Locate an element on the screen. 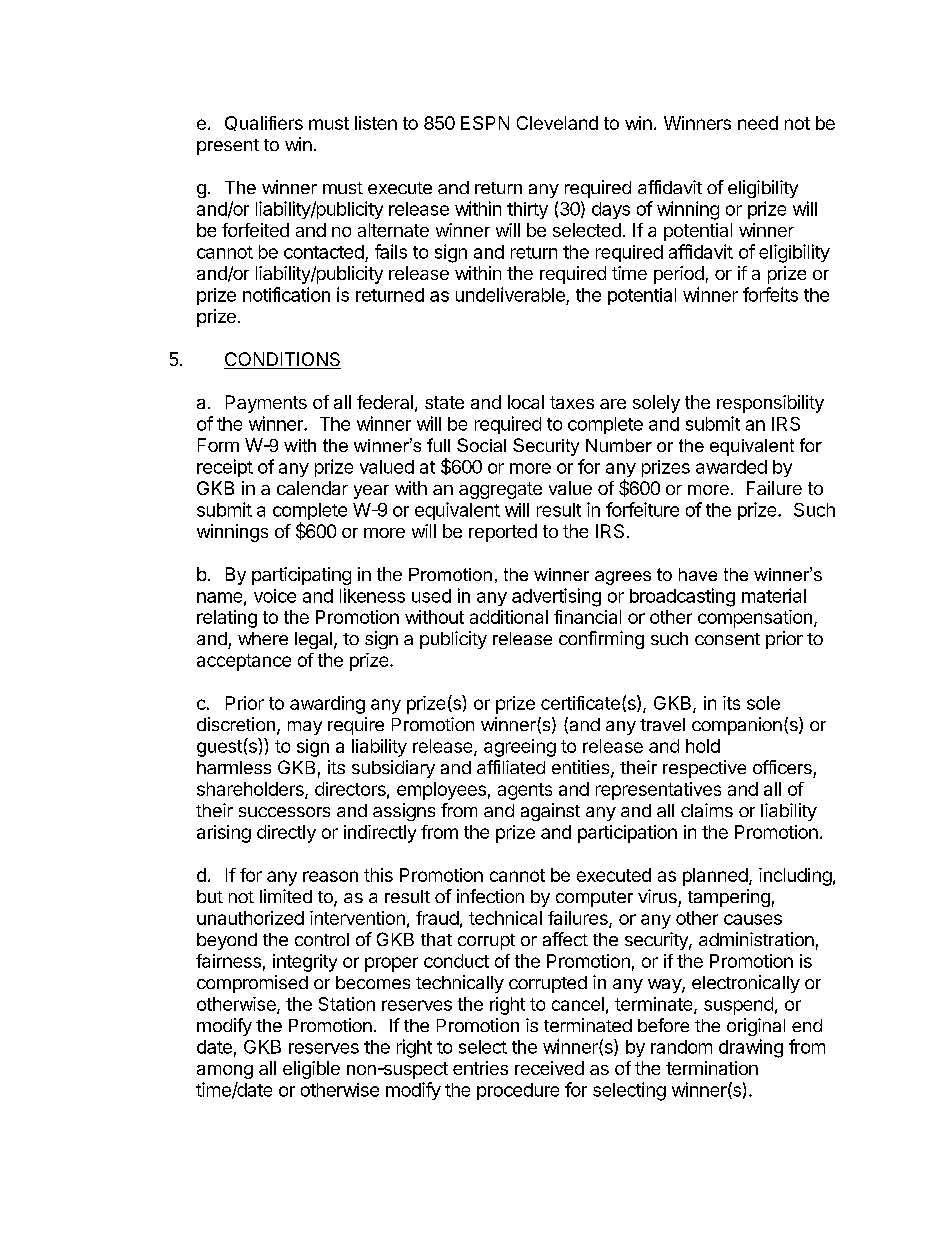  eligible is located at coordinates (311, 1070).
